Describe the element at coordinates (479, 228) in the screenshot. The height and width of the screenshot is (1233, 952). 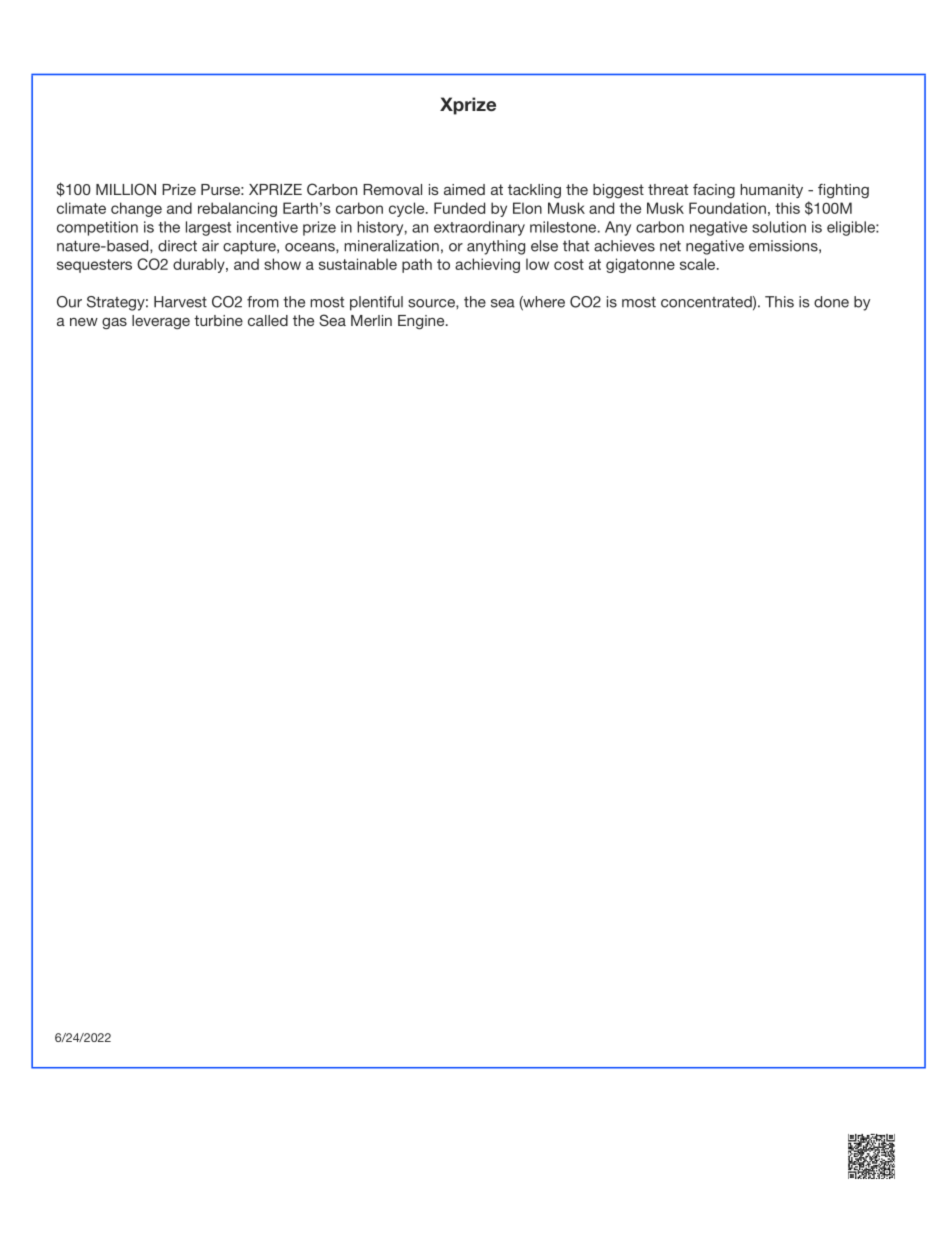
I see `extraordinary` at that location.
